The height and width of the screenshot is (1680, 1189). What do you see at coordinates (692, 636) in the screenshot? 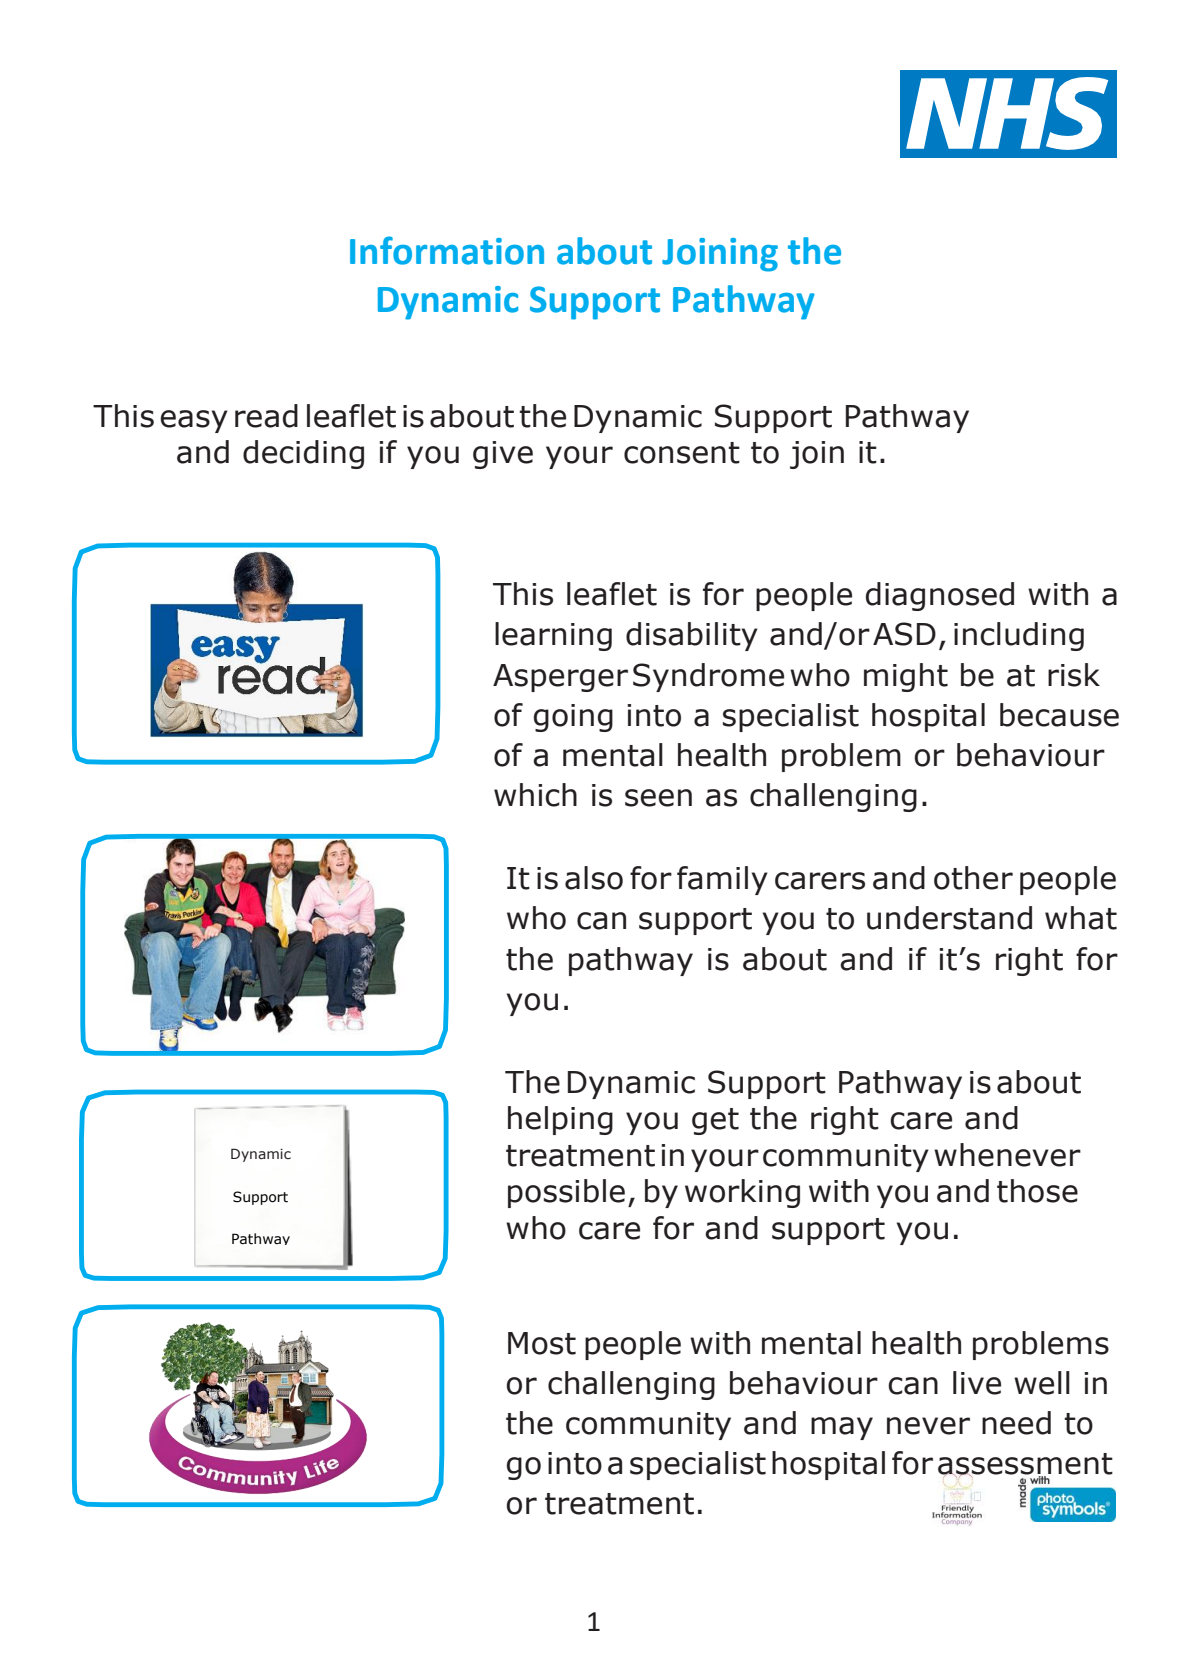
I see `disability` at bounding box center [692, 636].
